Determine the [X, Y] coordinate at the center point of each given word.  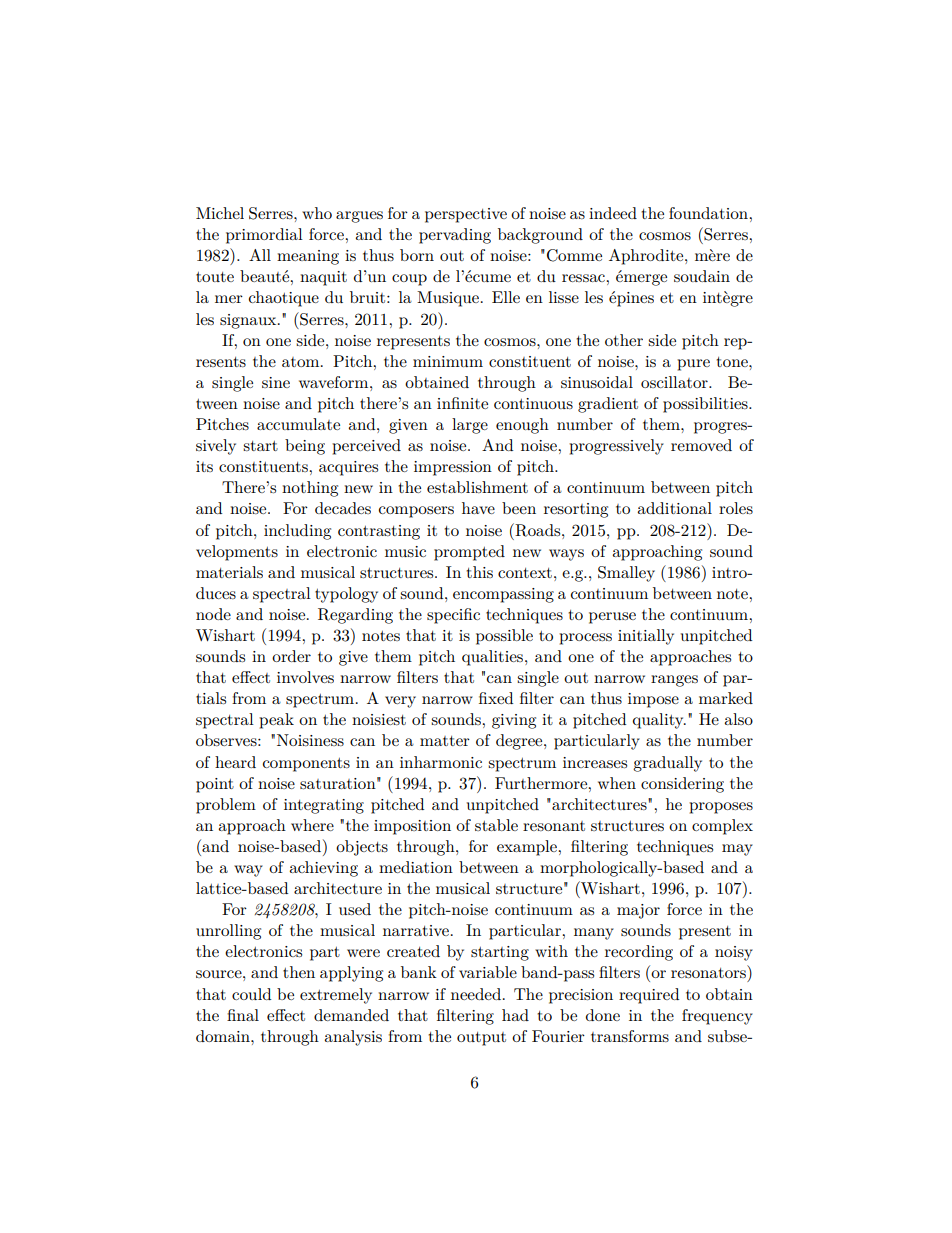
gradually [667, 764]
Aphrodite [647, 257]
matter [445, 741]
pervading [455, 236]
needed [476, 994]
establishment [477, 487]
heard [235, 762]
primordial [264, 236]
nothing [310, 489]
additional [674, 508]
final [243, 1015]
